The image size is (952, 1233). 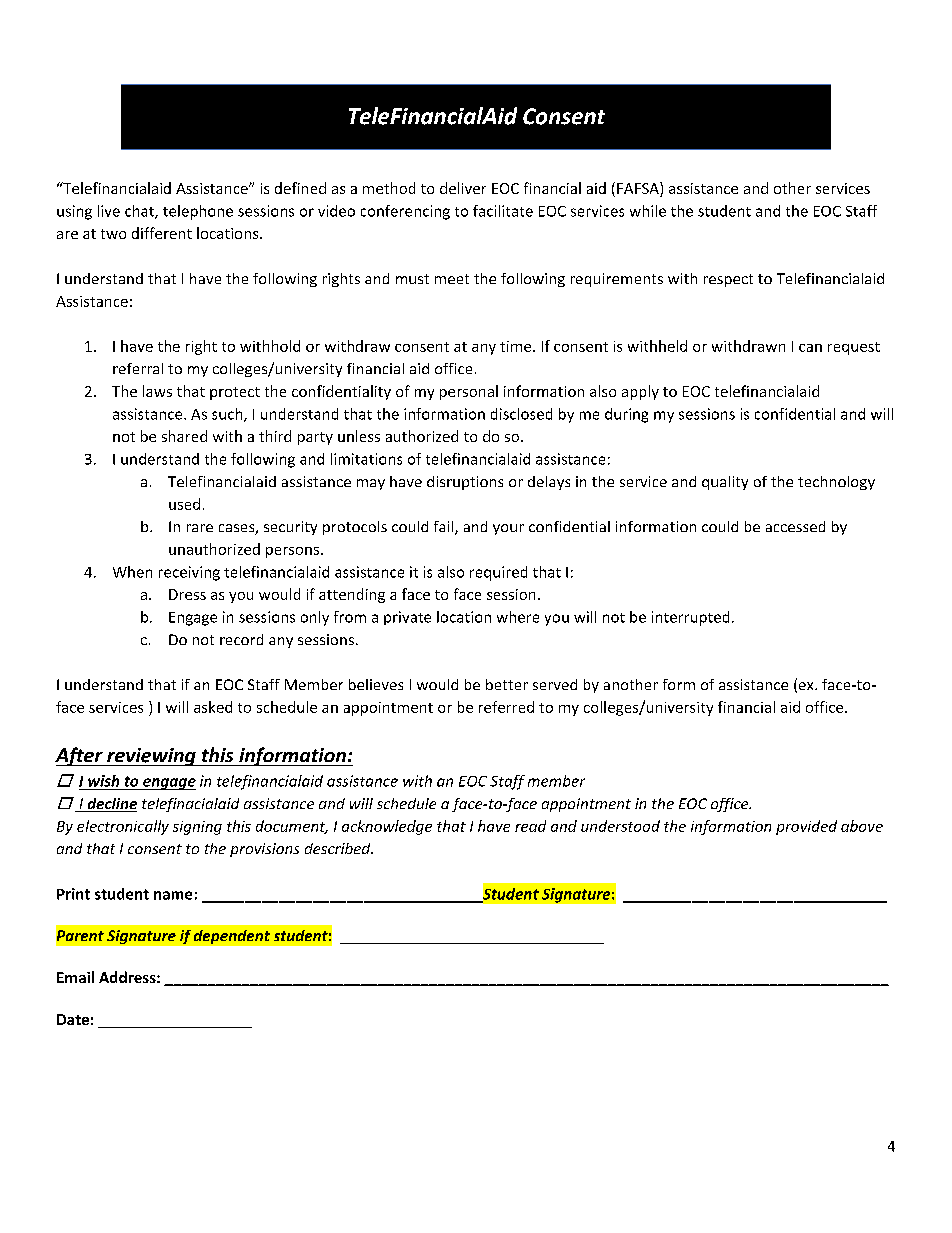 I want to click on asked, so click(x=213, y=707).
